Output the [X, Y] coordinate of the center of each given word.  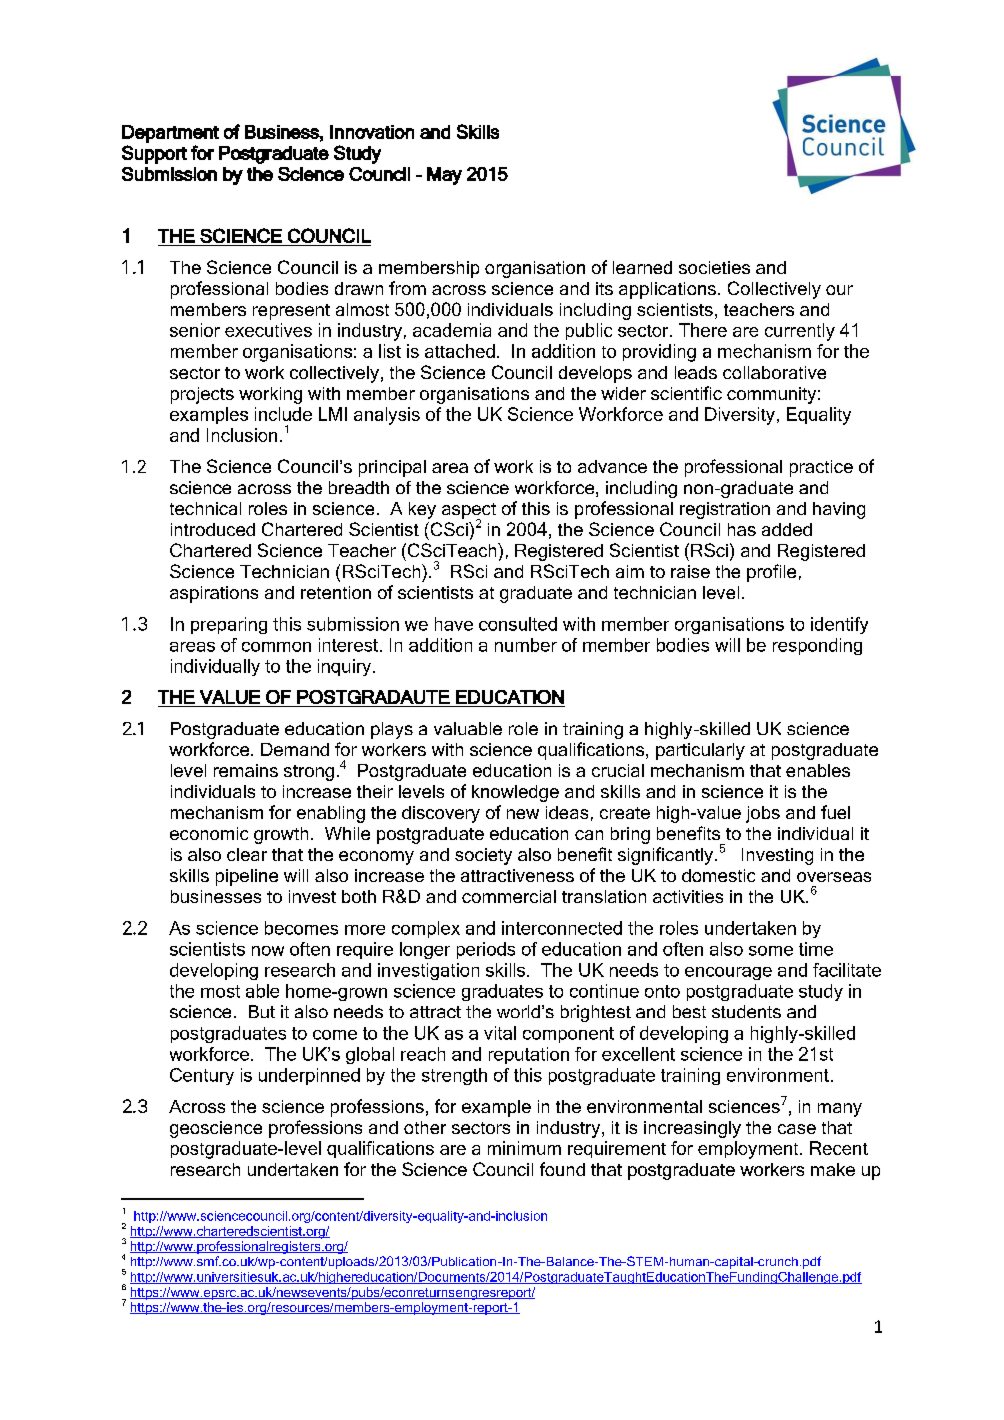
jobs [763, 814]
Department [170, 134]
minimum [524, 1148]
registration [725, 510]
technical [205, 508]
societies [714, 267]
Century [202, 1076]
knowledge [515, 793]
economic [209, 833]
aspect [469, 512]
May [444, 176]
